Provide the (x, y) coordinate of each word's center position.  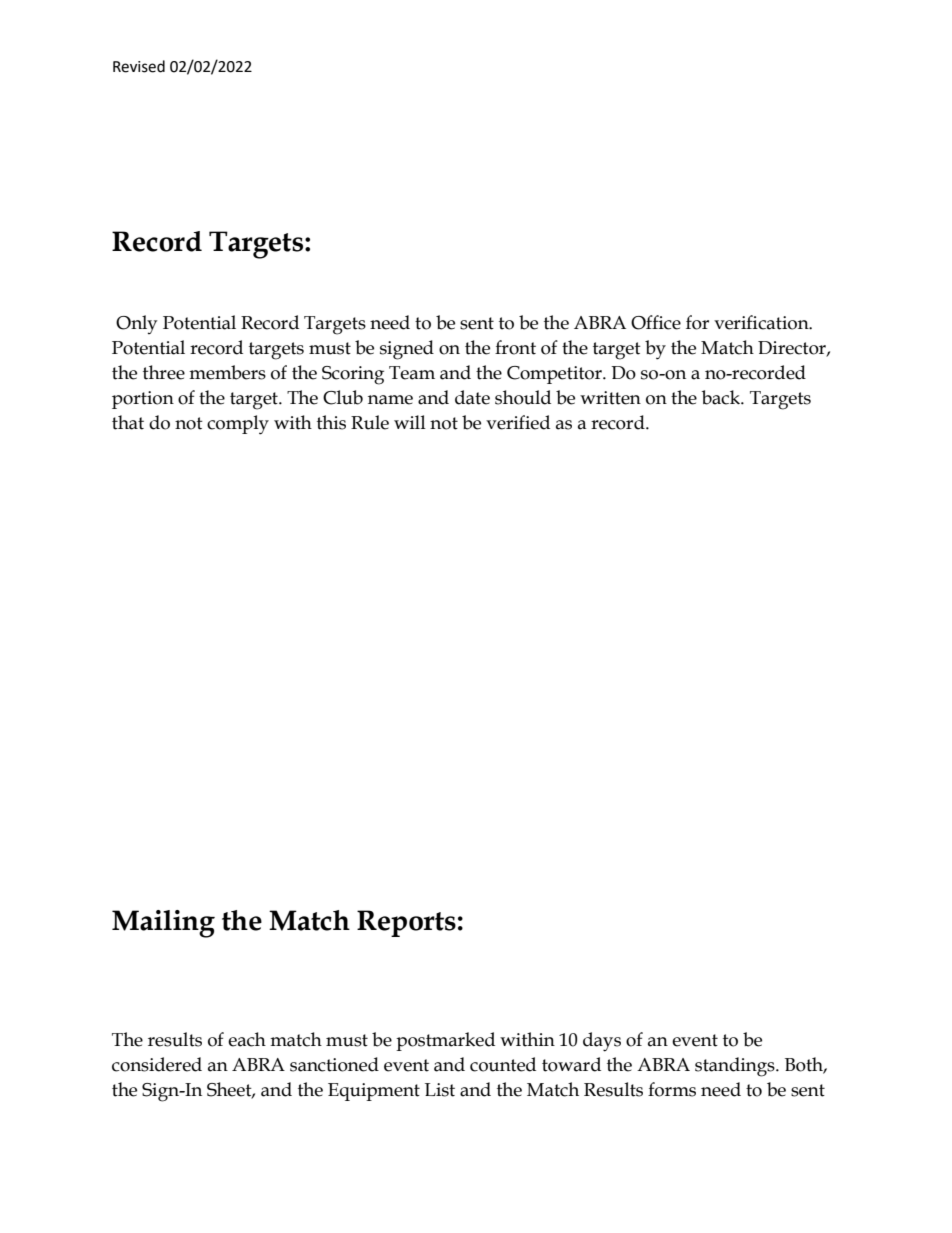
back (722, 397)
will (410, 422)
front (515, 347)
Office (656, 322)
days (602, 1042)
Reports (406, 923)
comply (238, 425)
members (227, 372)
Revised (139, 66)
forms (672, 1089)
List (440, 1090)
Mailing (163, 924)
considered (157, 1064)
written (610, 398)
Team (412, 373)
